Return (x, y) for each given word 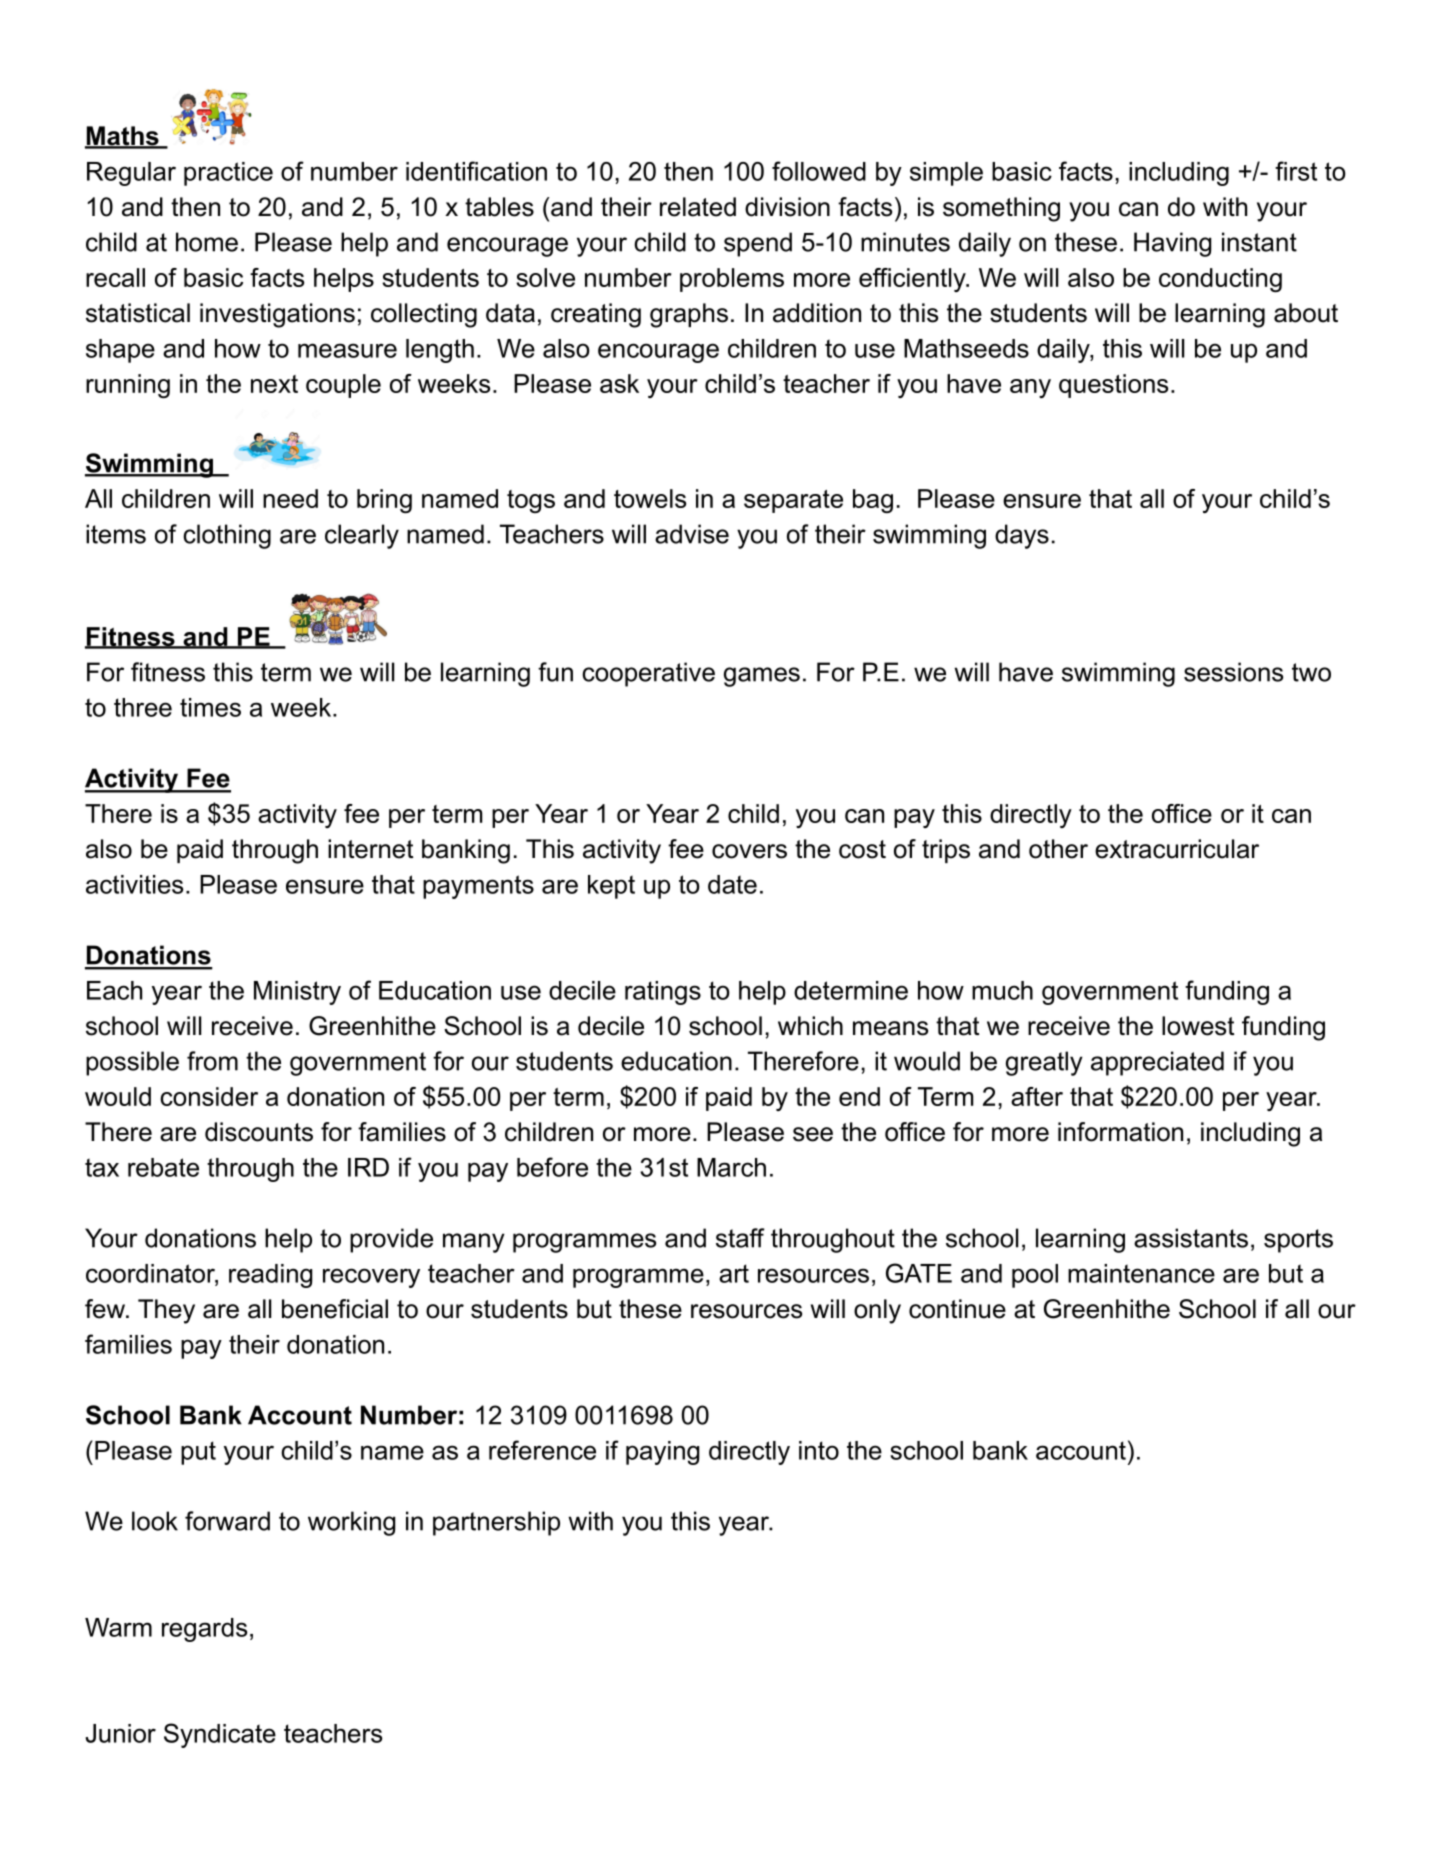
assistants (1191, 1238)
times (210, 707)
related (698, 207)
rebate (163, 1167)
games (762, 677)
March (731, 1167)
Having (1172, 244)
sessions (1233, 672)
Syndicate (220, 1735)
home (207, 242)
